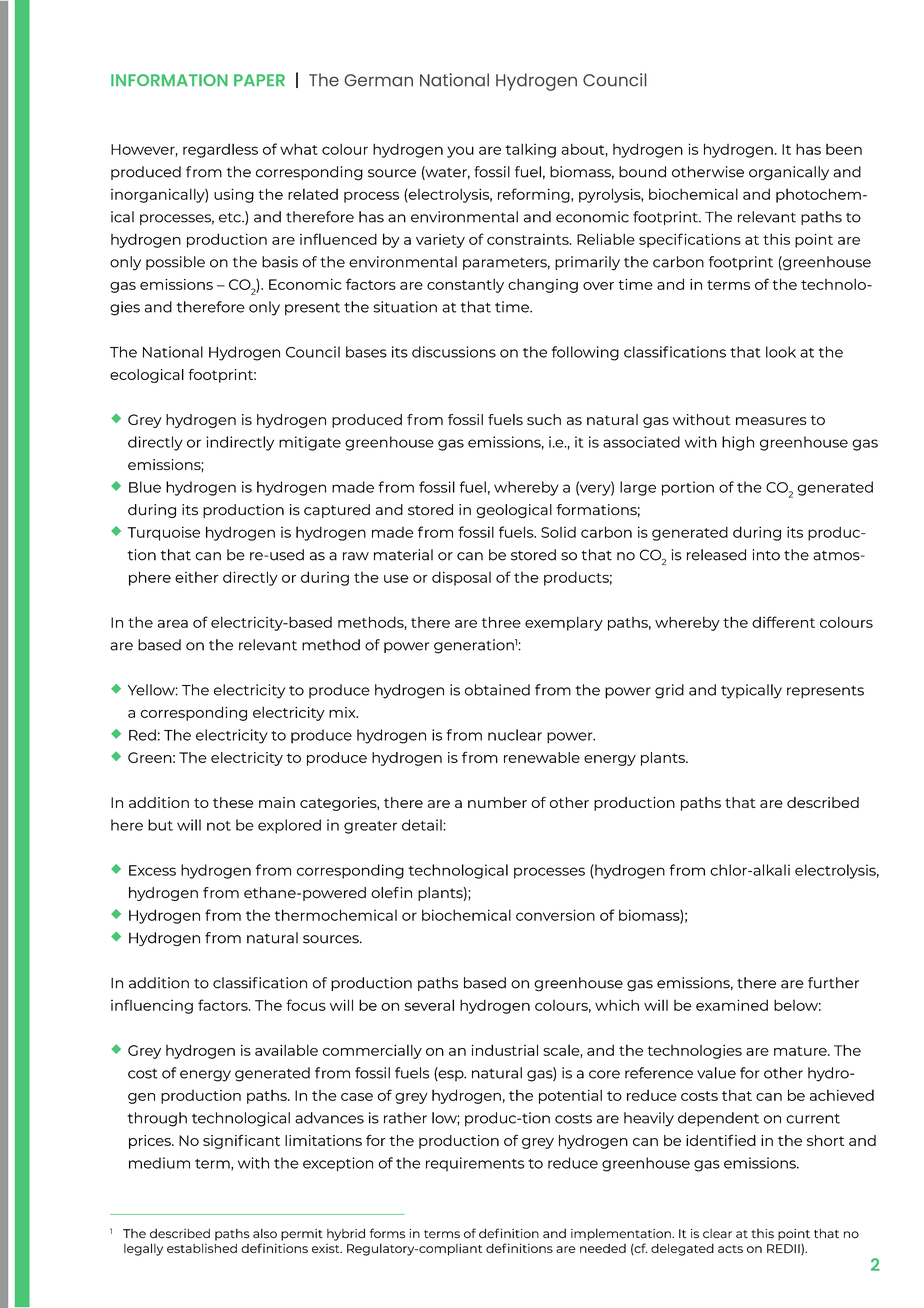 The height and width of the image is (1308, 924). What do you see at coordinates (558, 532) in the image?
I see `Solid` at bounding box center [558, 532].
